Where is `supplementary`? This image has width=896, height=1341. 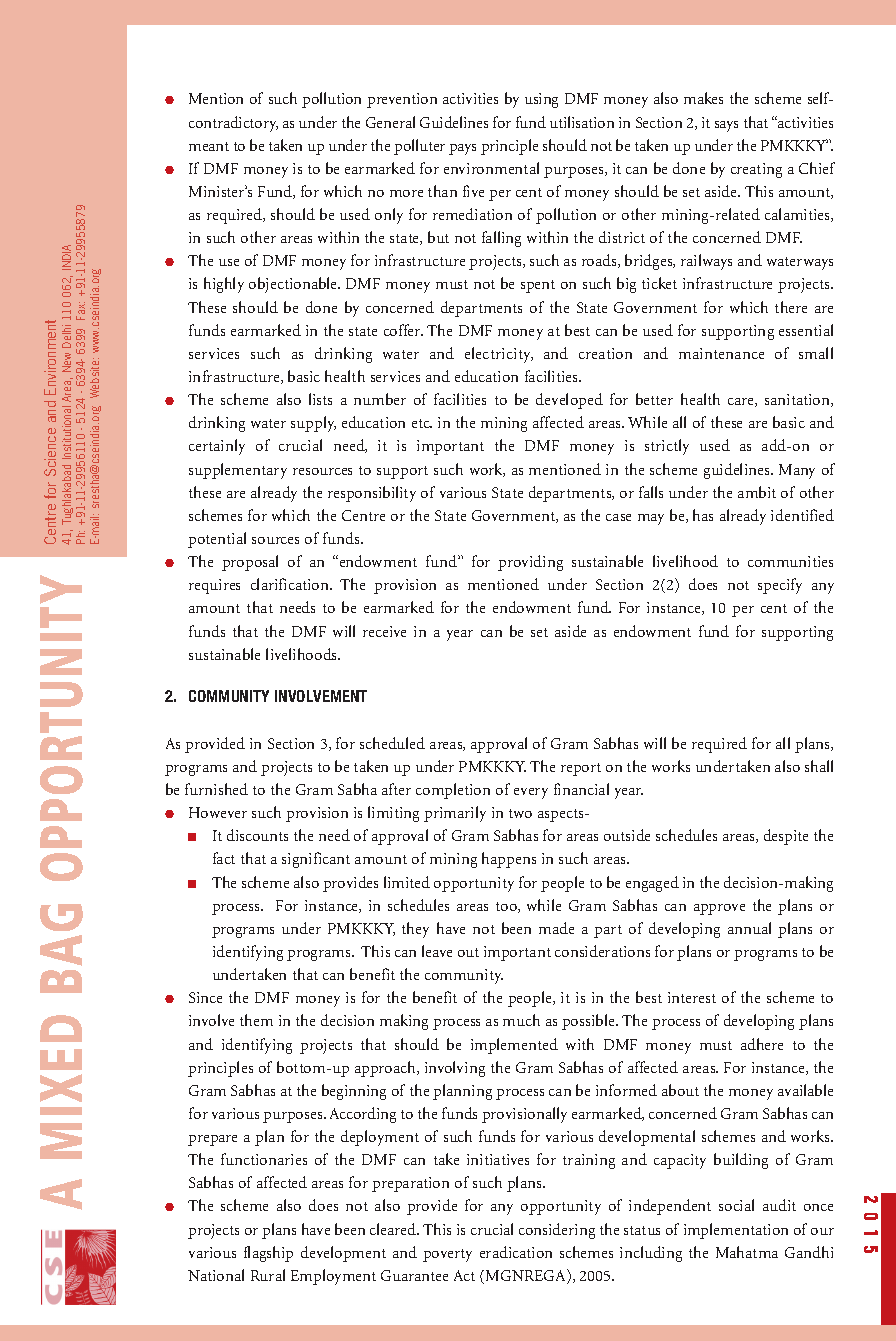 supplementary is located at coordinates (238, 471).
